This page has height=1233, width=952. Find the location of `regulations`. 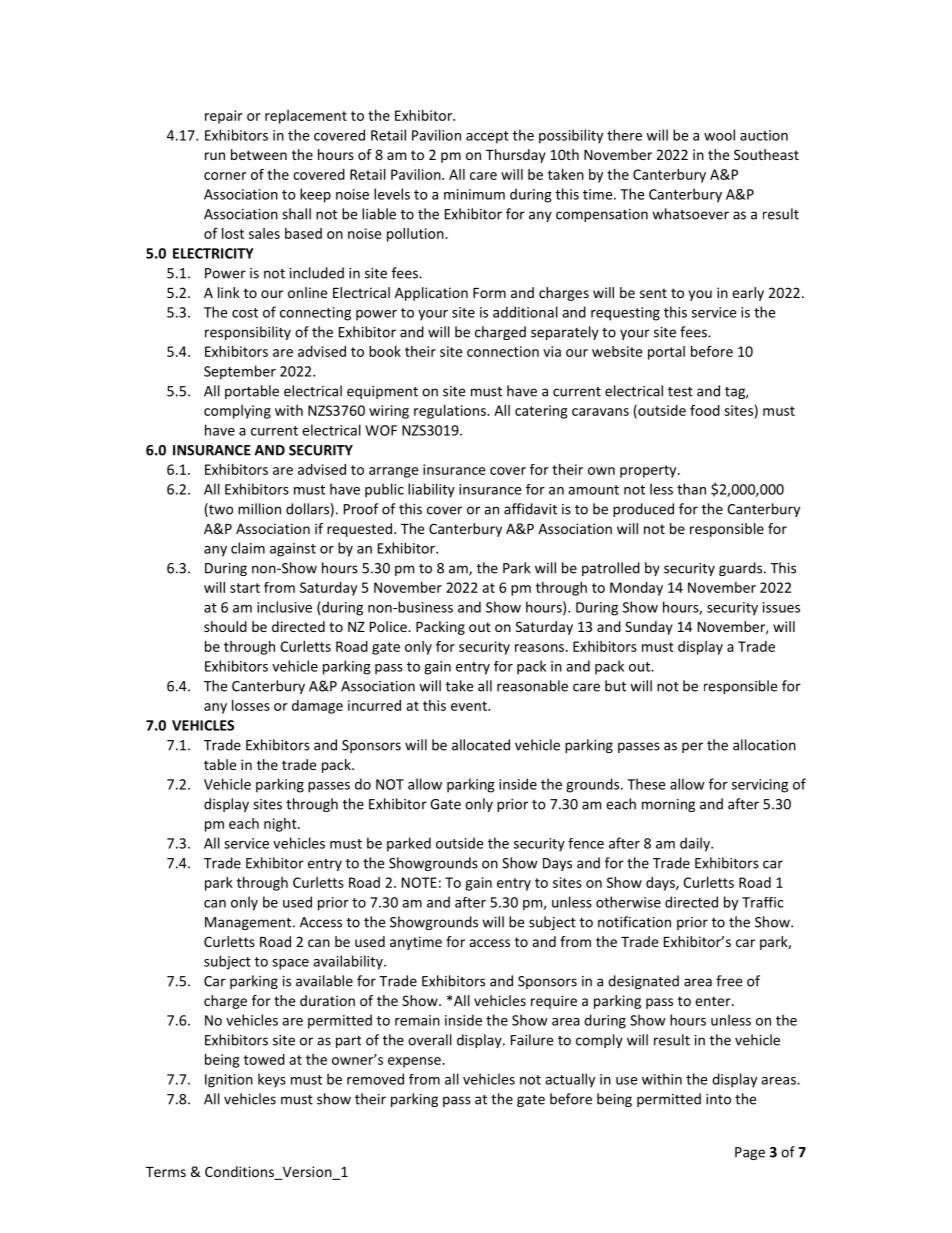

regulations is located at coordinates (451, 412).
